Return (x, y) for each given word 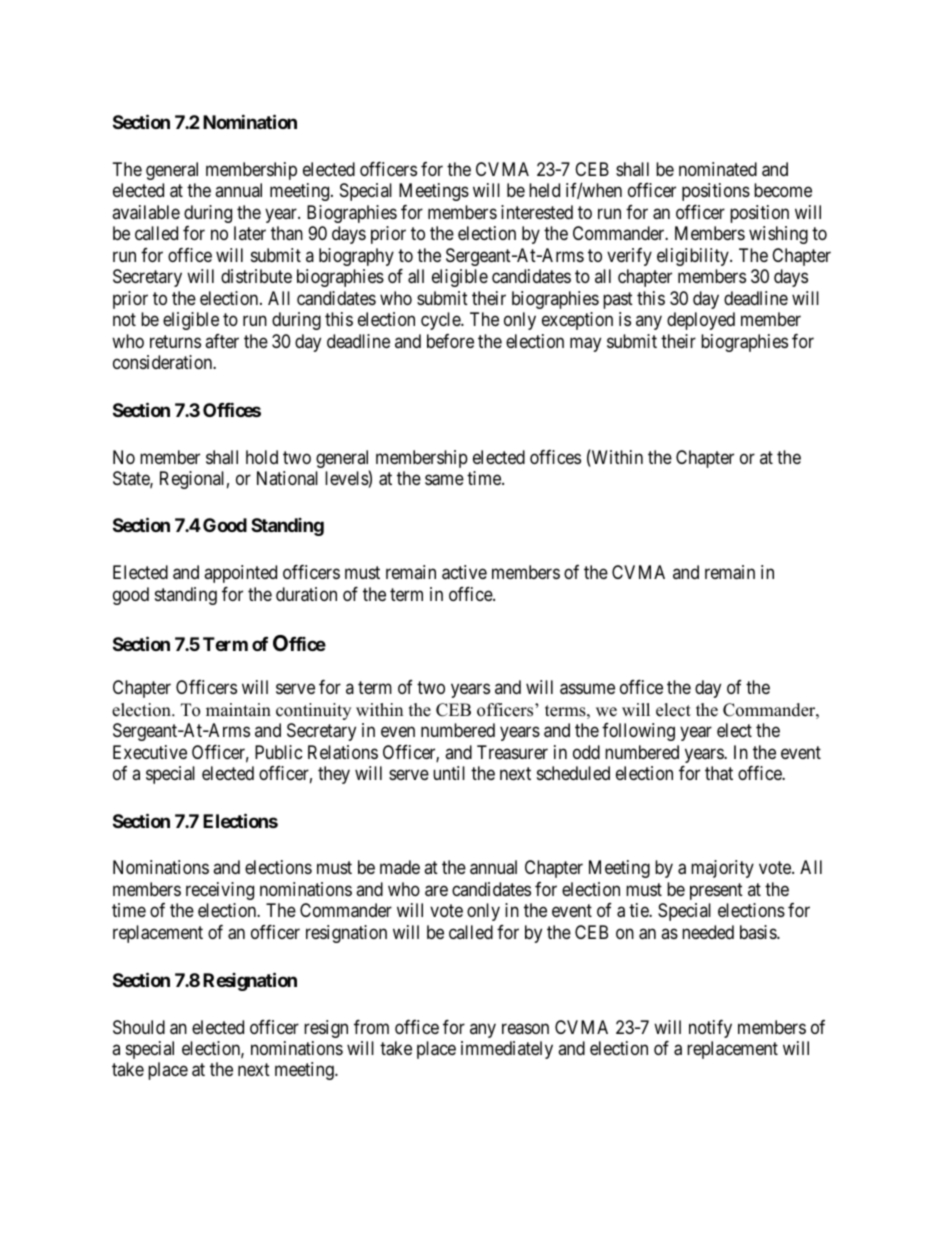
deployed (701, 321)
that (719, 773)
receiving (220, 891)
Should (139, 1027)
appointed (240, 574)
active (464, 572)
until (449, 773)
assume (587, 689)
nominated (718, 169)
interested (537, 212)
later (250, 233)
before (450, 341)
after (222, 341)
